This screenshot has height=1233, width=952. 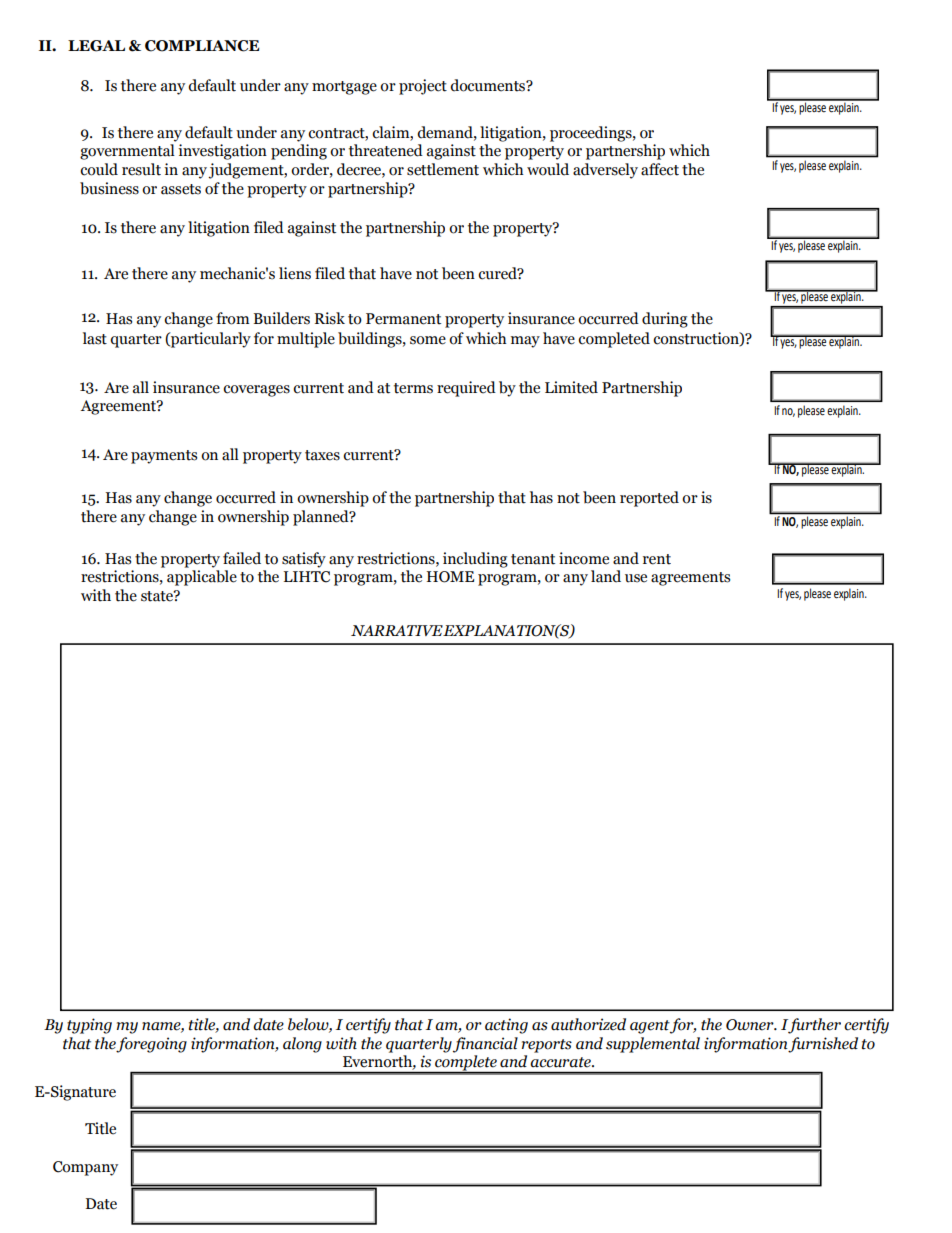 I want to click on Company, so click(x=85, y=1168).
